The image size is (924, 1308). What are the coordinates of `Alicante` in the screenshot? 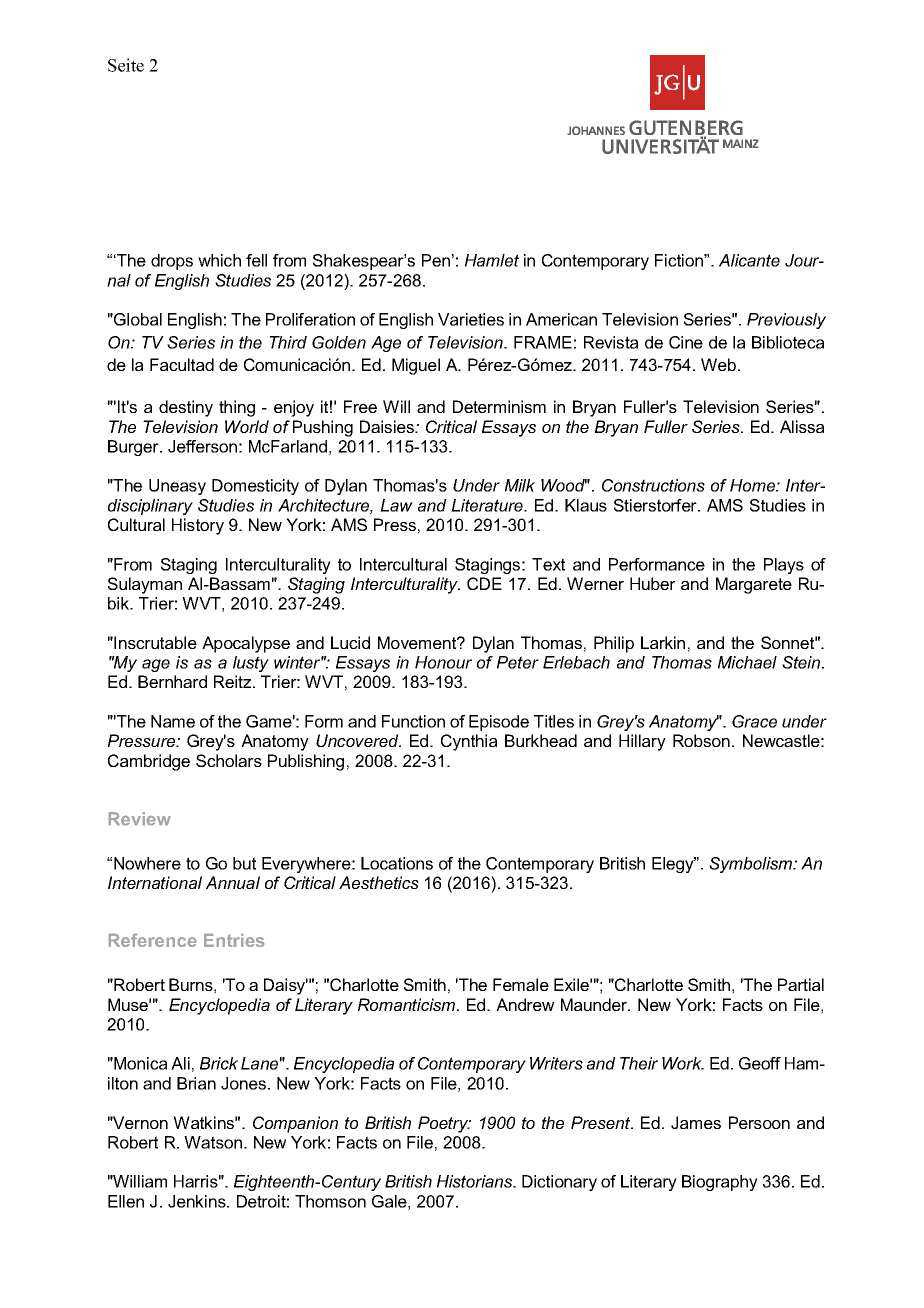 It's located at (749, 260).
